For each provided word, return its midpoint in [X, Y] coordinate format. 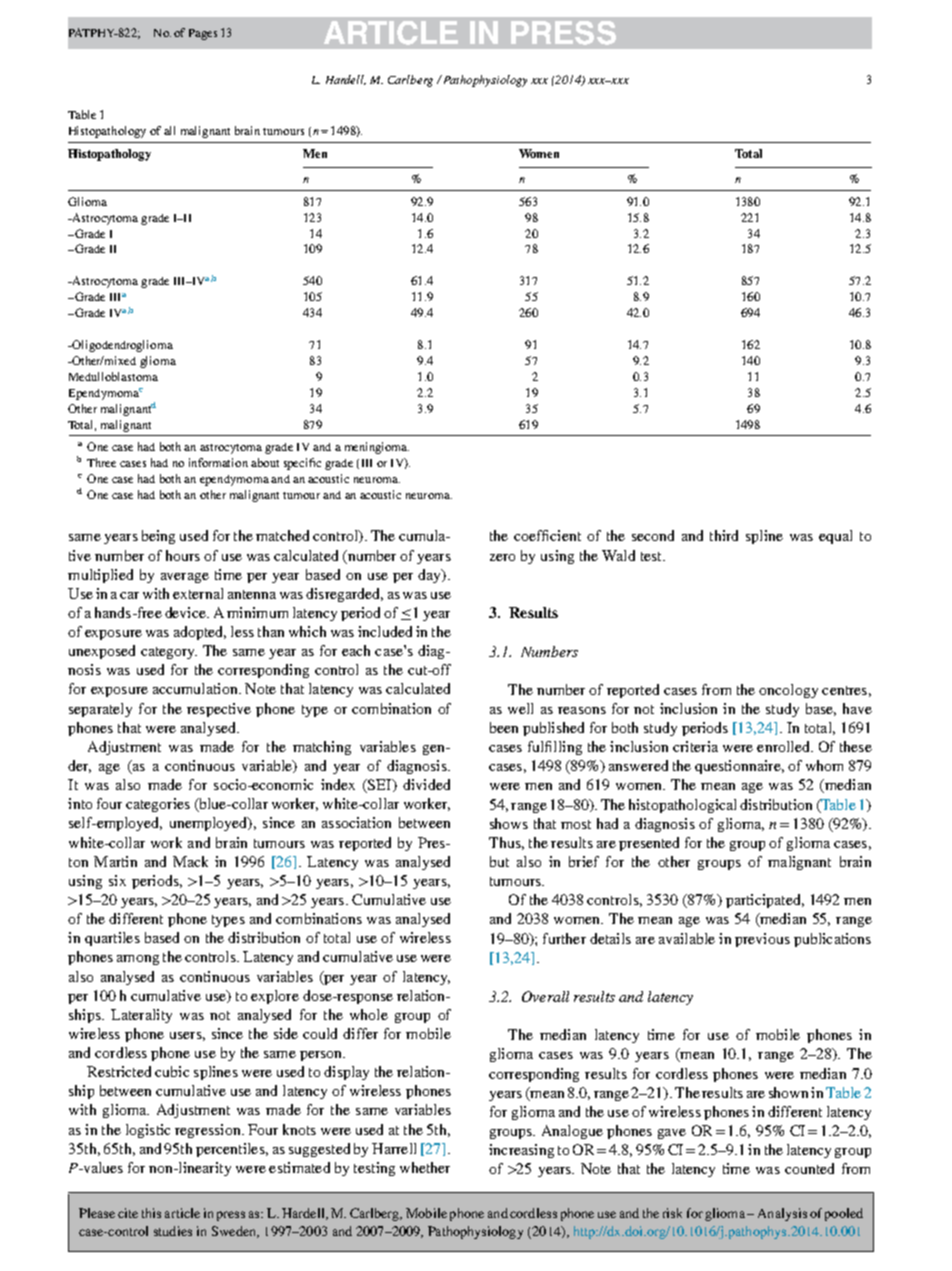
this [151, 1213]
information [218, 462]
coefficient [547, 535]
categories [158, 805]
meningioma [377, 448]
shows [509, 823]
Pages [203, 34]
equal [835, 537]
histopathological [682, 806]
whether [425, 1167]
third [724, 535]
